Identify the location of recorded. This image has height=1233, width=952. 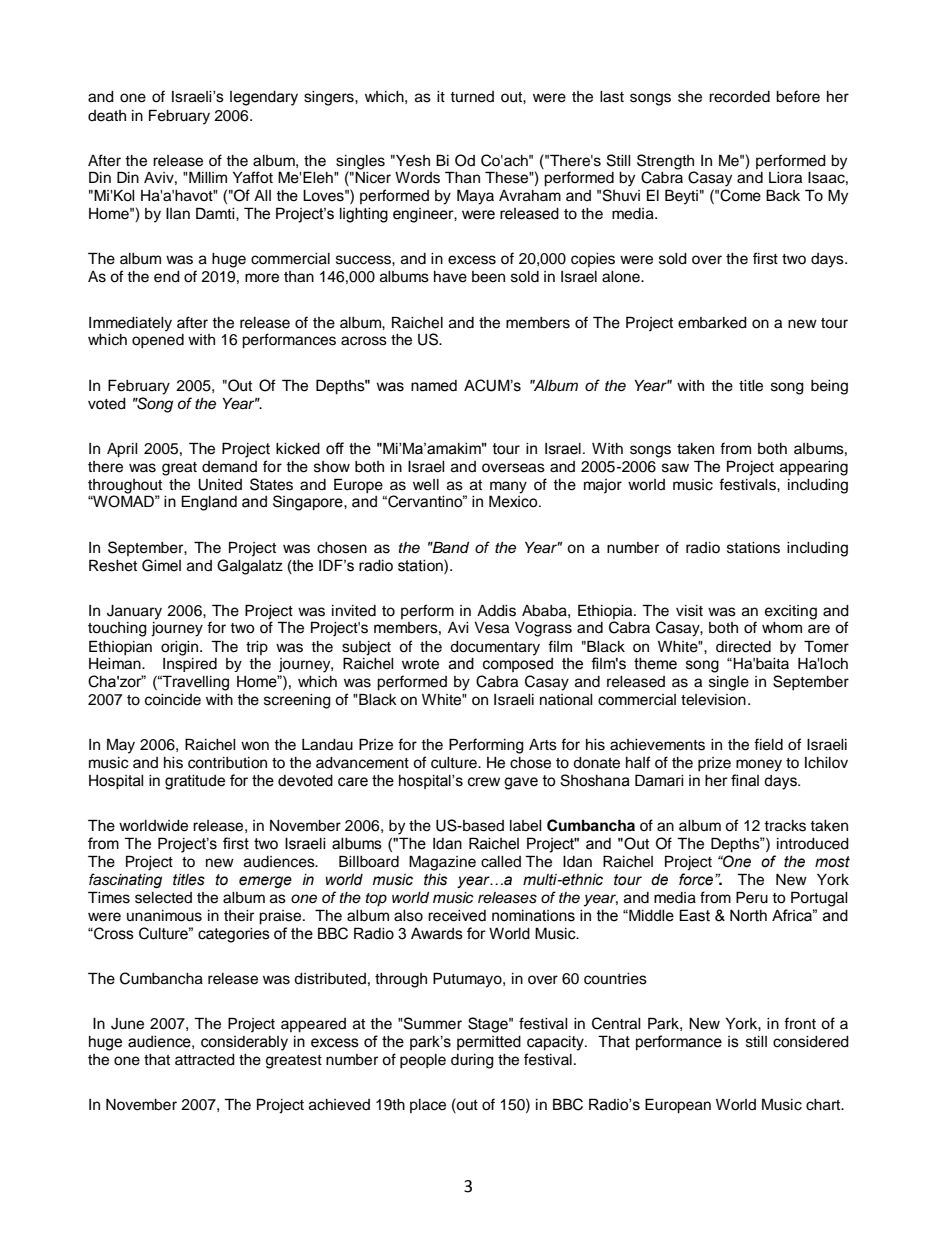
(739, 97).
